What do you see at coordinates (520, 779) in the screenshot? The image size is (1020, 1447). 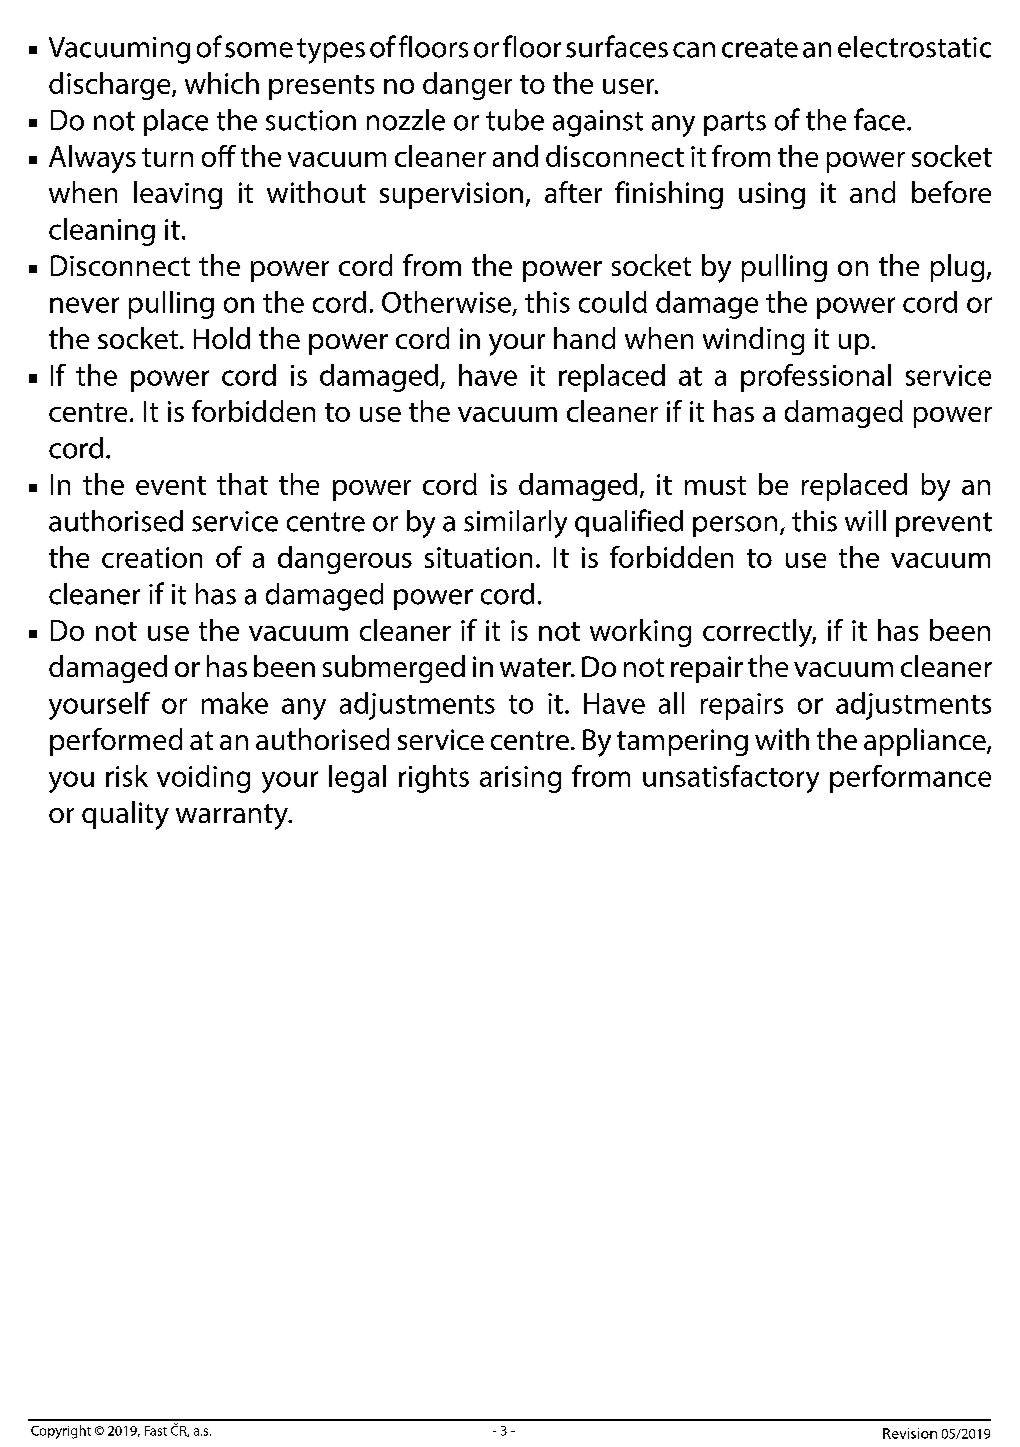 I see `arising` at bounding box center [520, 779].
